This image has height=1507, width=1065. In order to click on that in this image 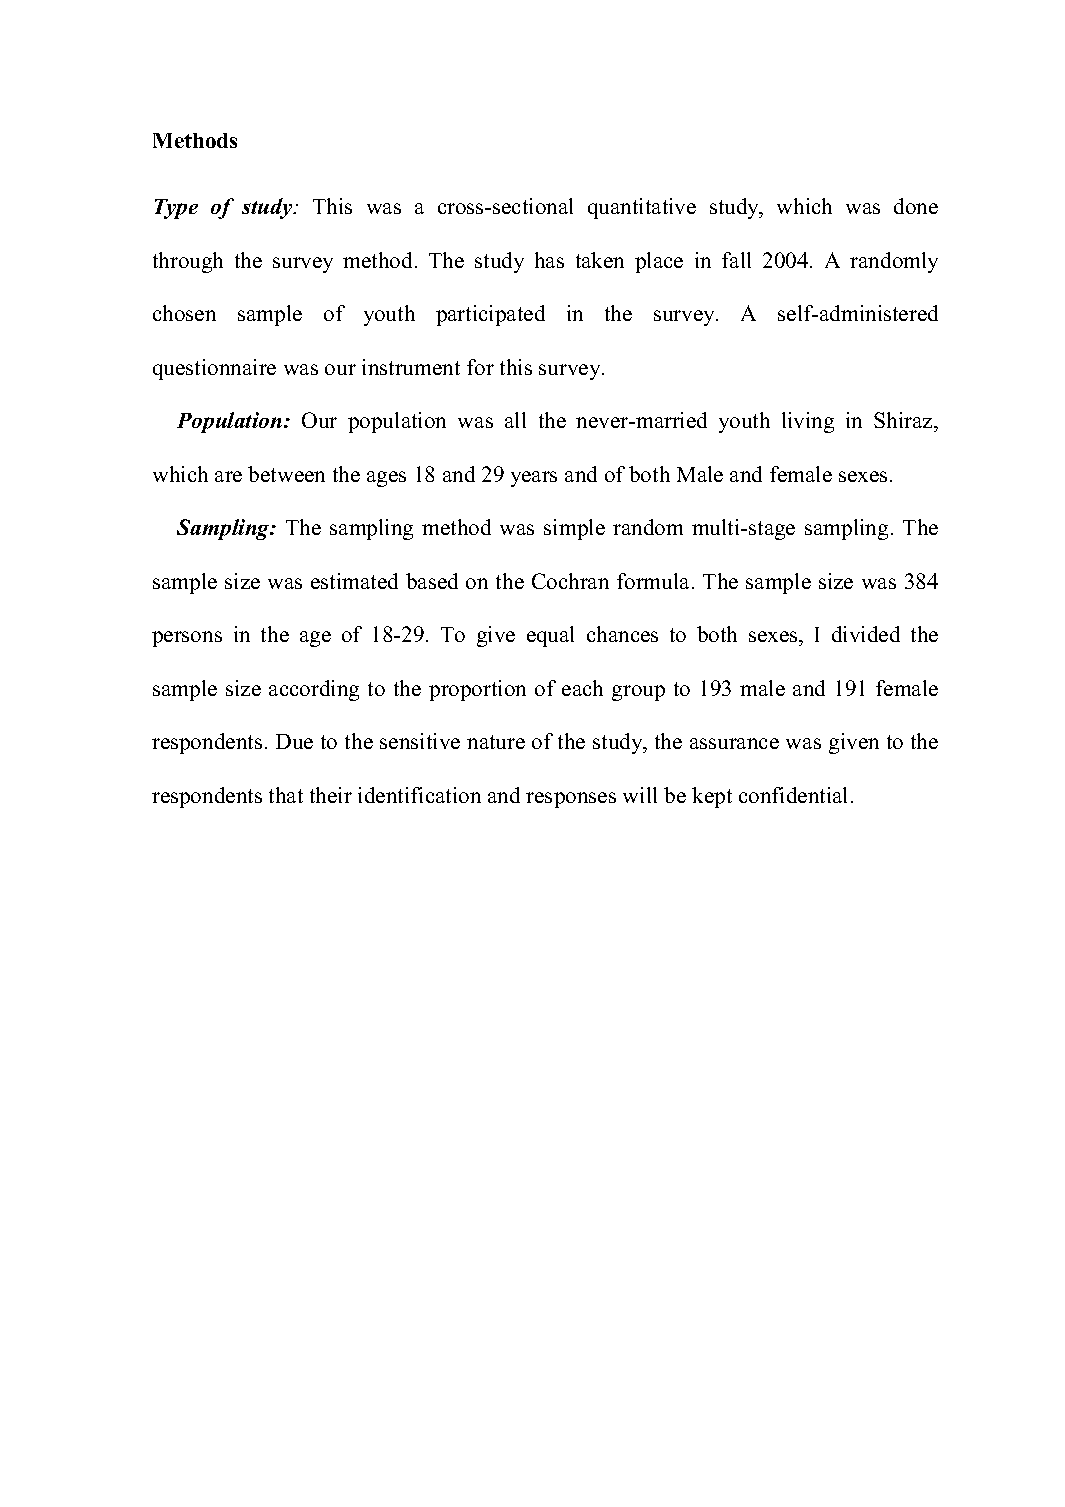, I will do `click(286, 795)`.
